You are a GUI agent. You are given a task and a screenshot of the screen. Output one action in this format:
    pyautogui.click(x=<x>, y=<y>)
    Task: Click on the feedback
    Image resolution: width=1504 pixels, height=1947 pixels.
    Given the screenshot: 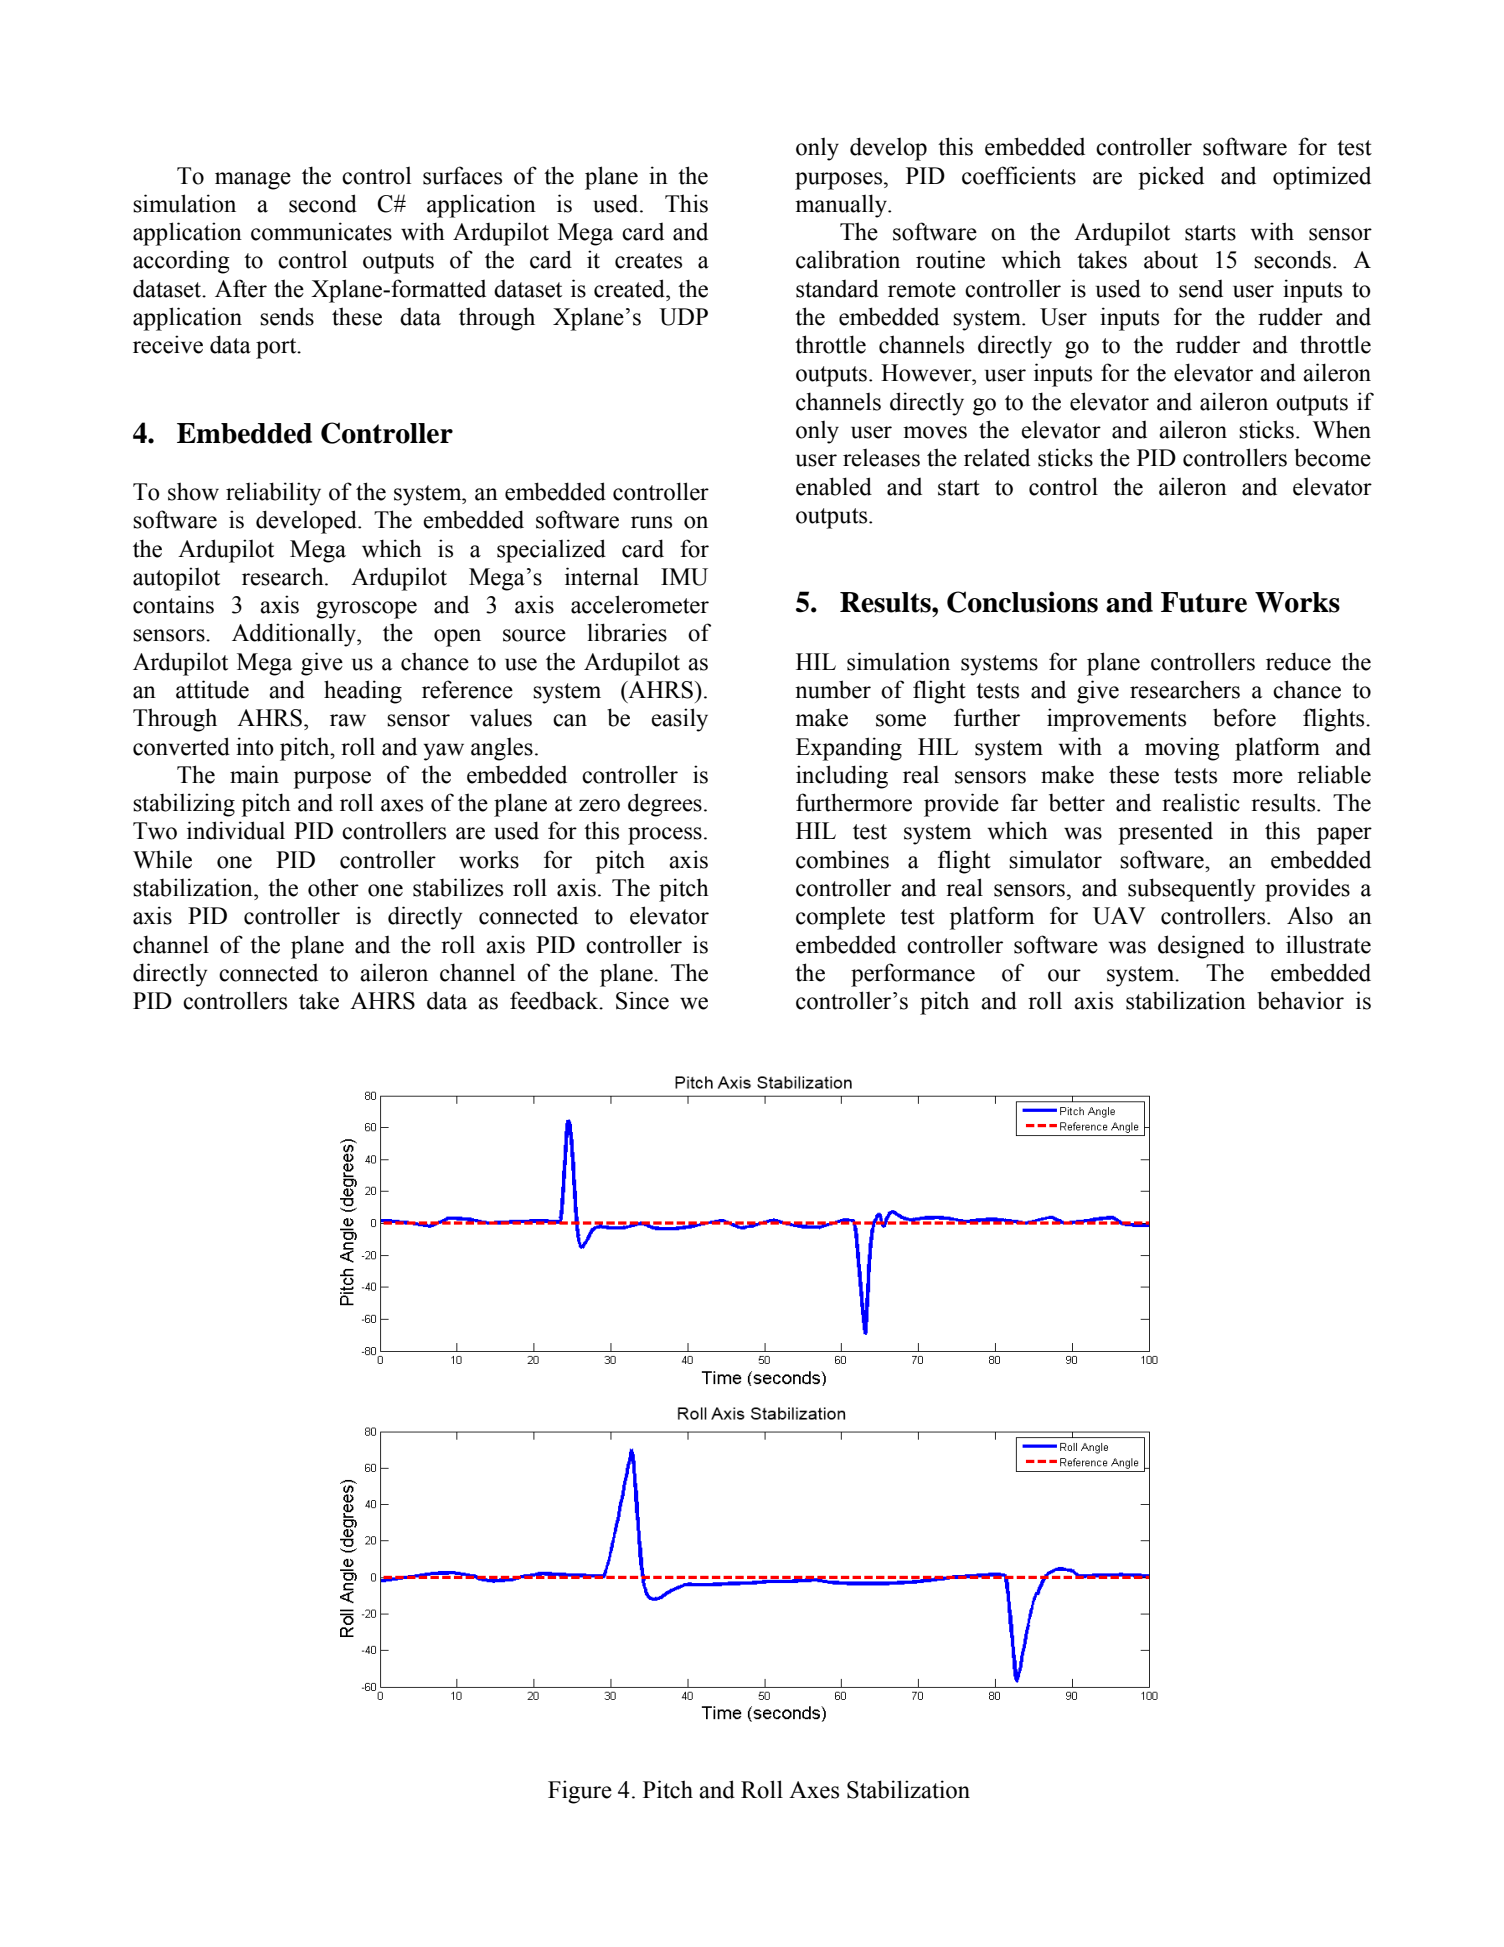 What is the action you would take?
    pyautogui.click(x=555, y=1000)
